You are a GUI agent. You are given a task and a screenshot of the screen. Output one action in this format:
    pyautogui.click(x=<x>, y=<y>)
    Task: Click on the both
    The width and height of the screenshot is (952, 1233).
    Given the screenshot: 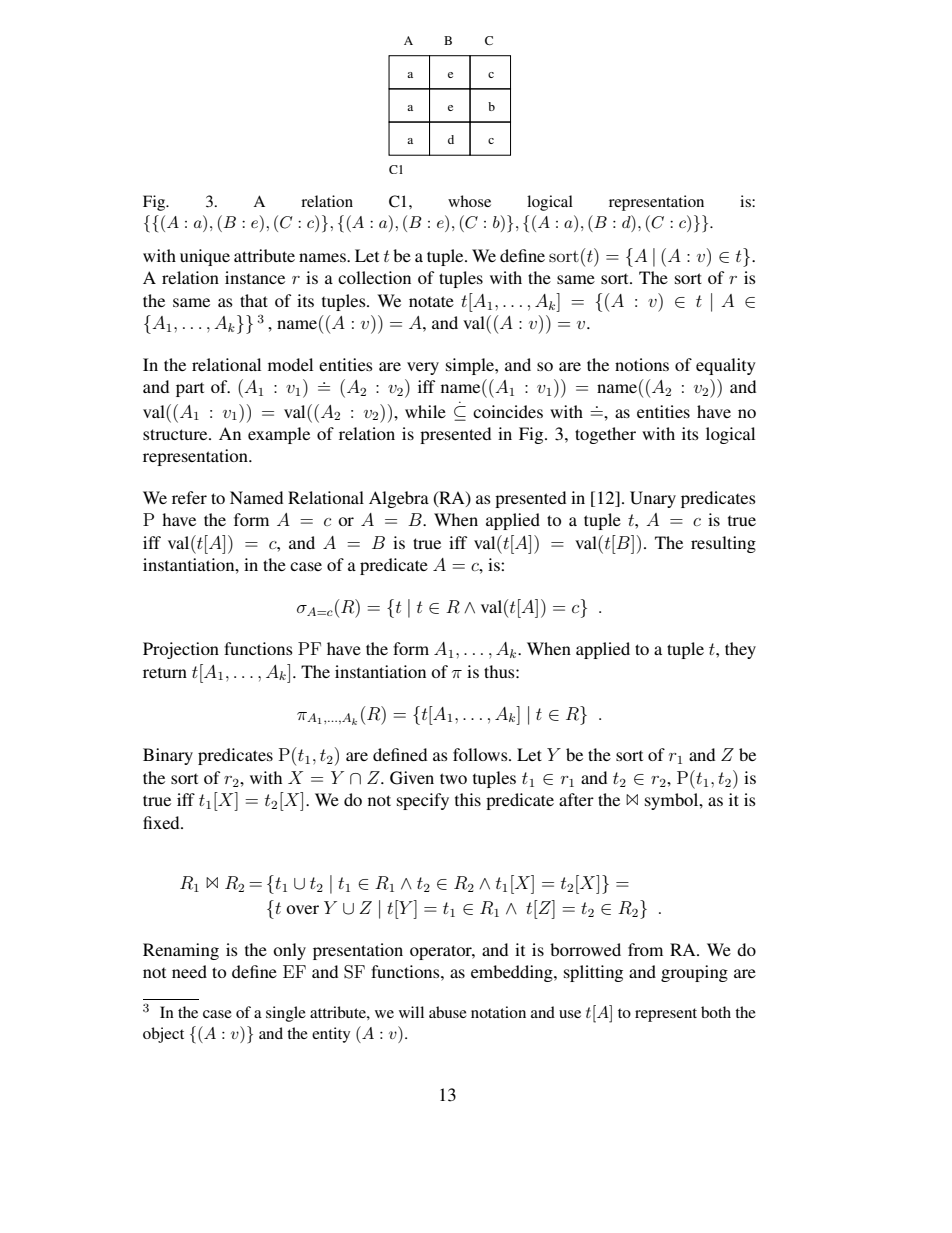 What is the action you would take?
    pyautogui.click(x=716, y=1012)
